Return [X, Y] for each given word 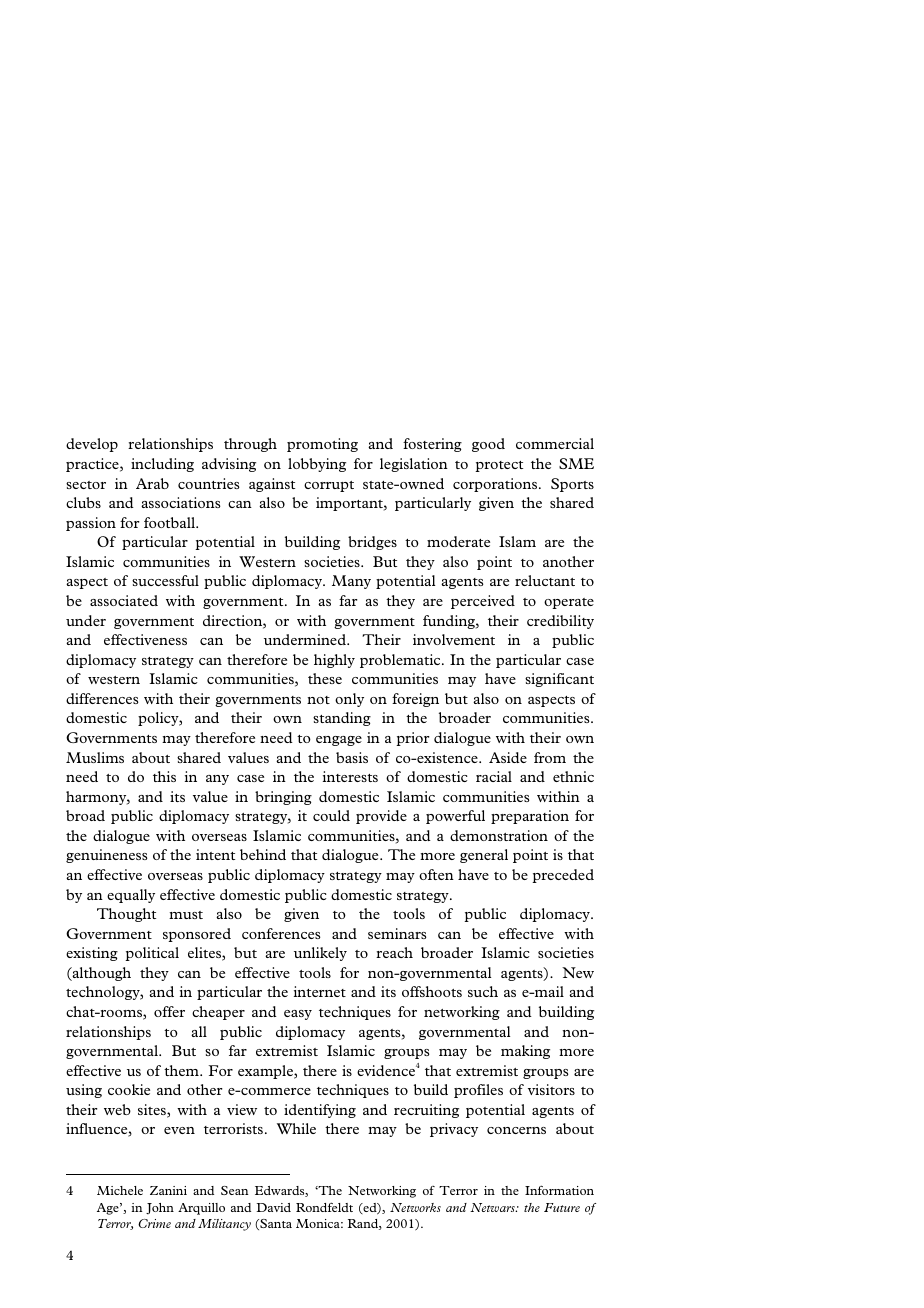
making [525, 1052]
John [160, 1208]
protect [499, 466]
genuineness [107, 856]
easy [298, 1015]
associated [124, 600]
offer [169, 1011]
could [331, 815]
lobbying [317, 465]
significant [559, 680]
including [162, 465]
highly [334, 661]
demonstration [499, 835]
